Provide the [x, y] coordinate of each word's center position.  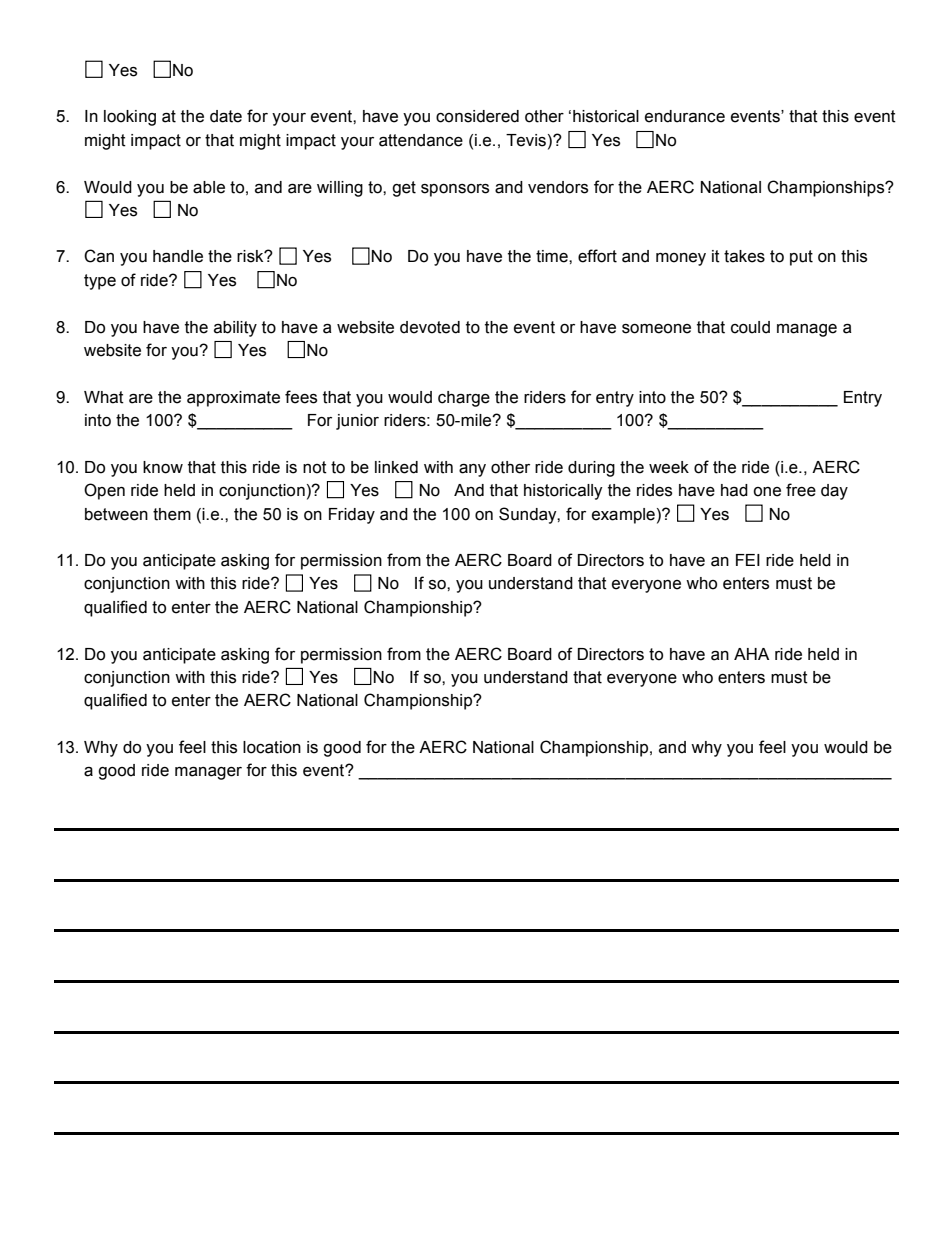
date [226, 116]
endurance [685, 116]
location [272, 747]
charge [464, 399]
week [669, 467]
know [163, 467]
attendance [421, 140]
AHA [751, 654]
